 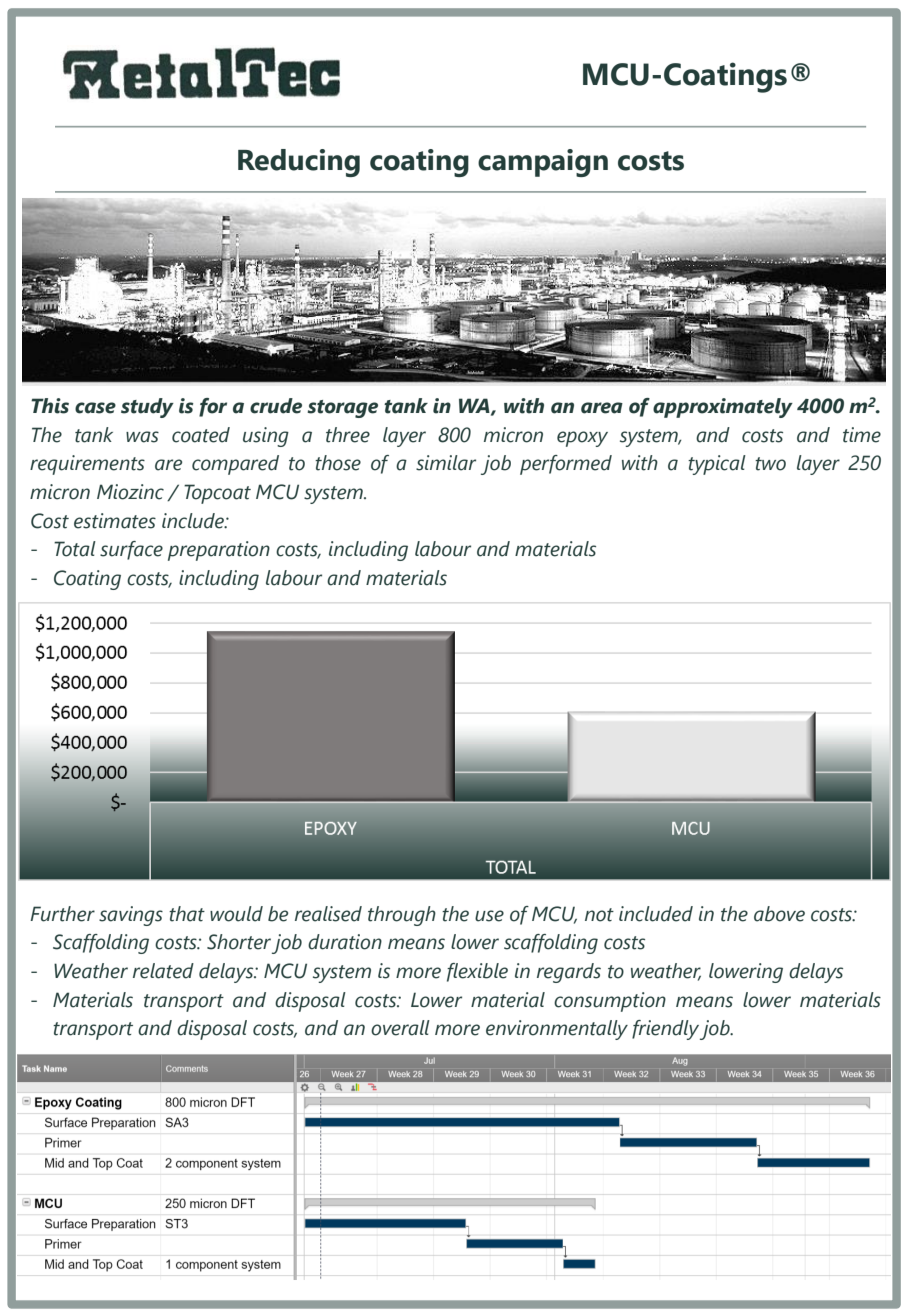 What do you see at coordinates (163, 971) in the screenshot?
I see `related` at bounding box center [163, 971].
